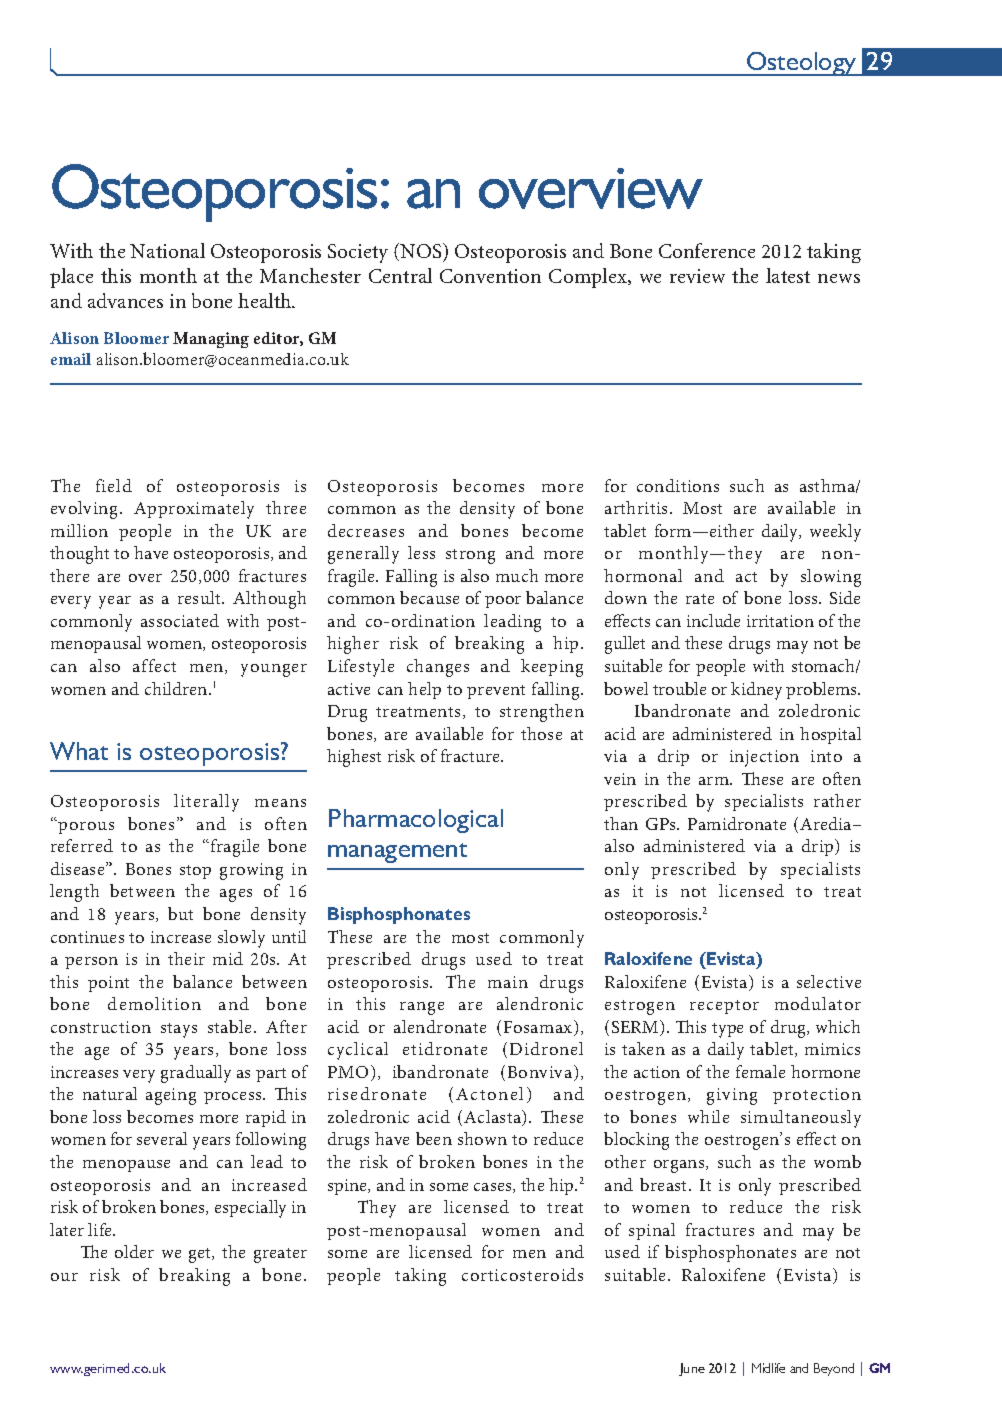  I want to click on demolition, so click(154, 1003).
